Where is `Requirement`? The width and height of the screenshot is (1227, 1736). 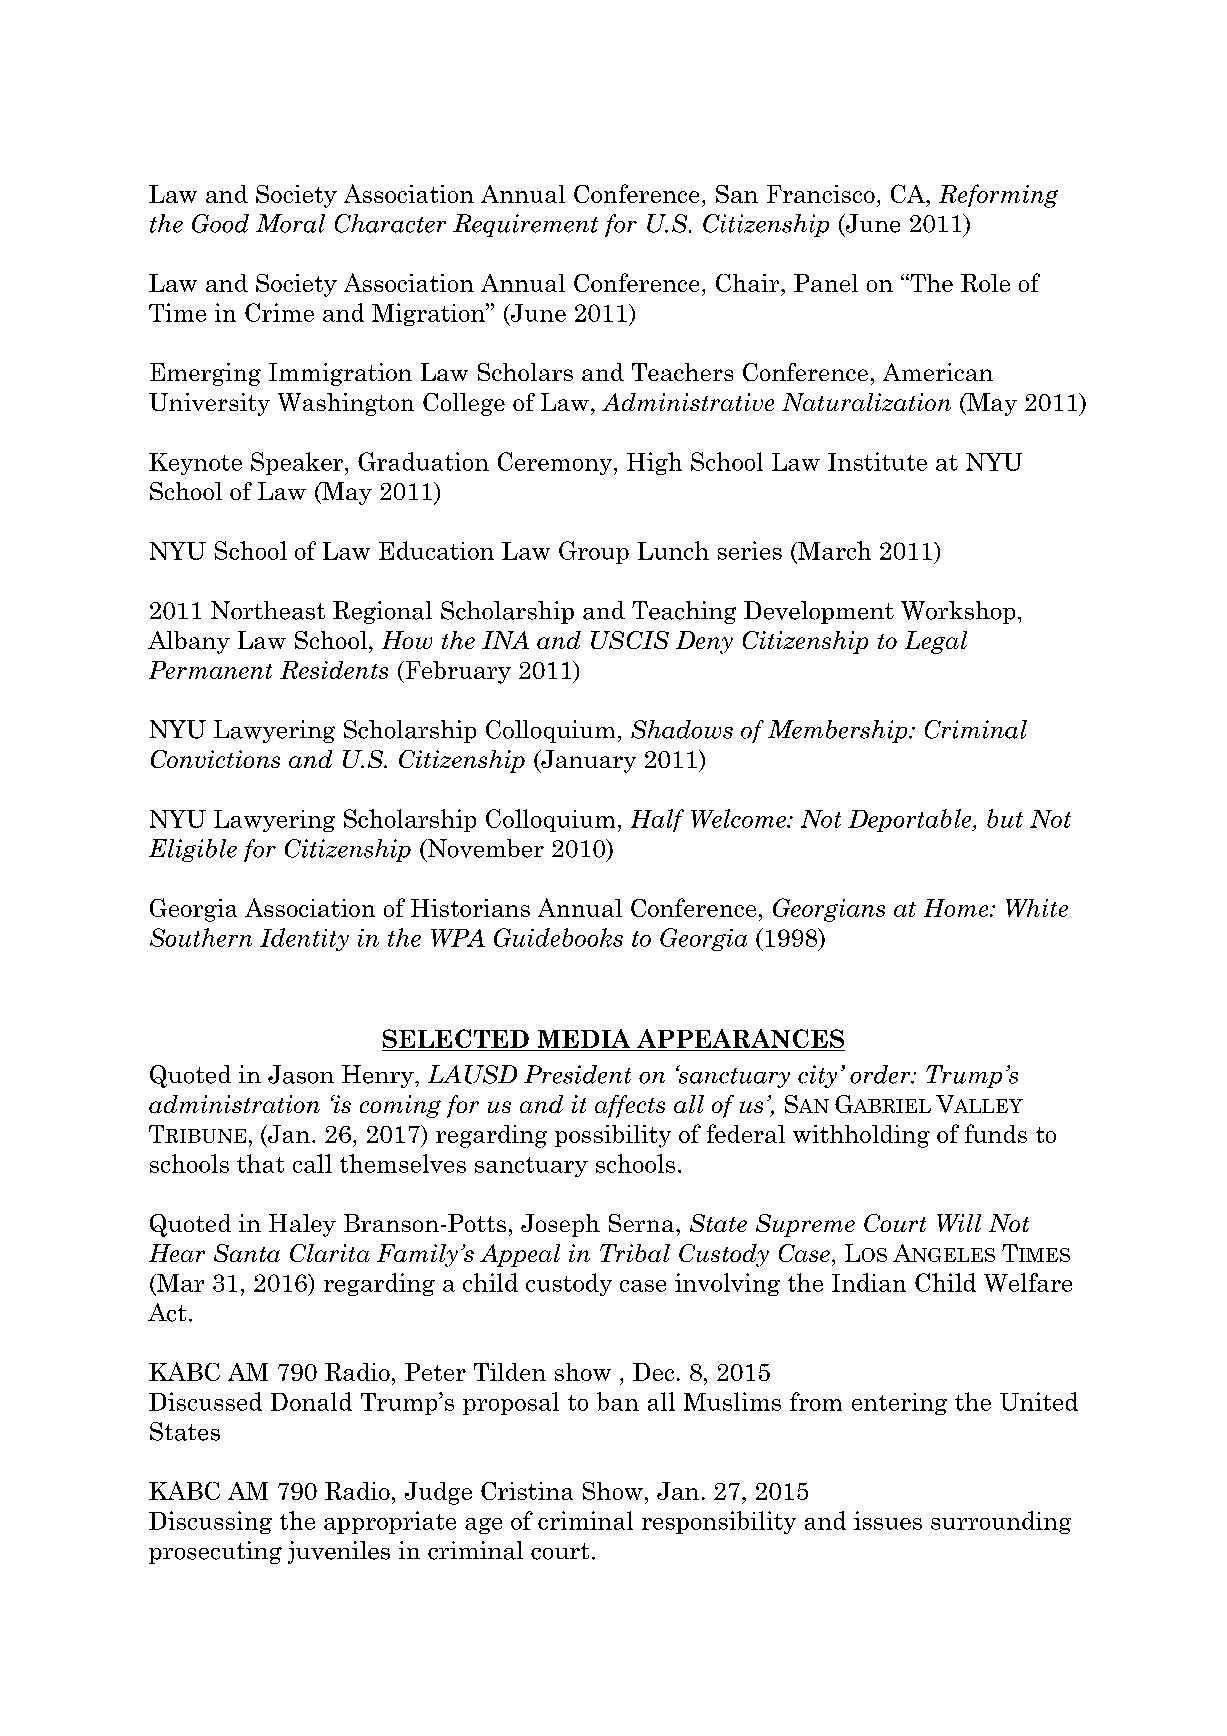 Requirement is located at coordinates (525, 225).
